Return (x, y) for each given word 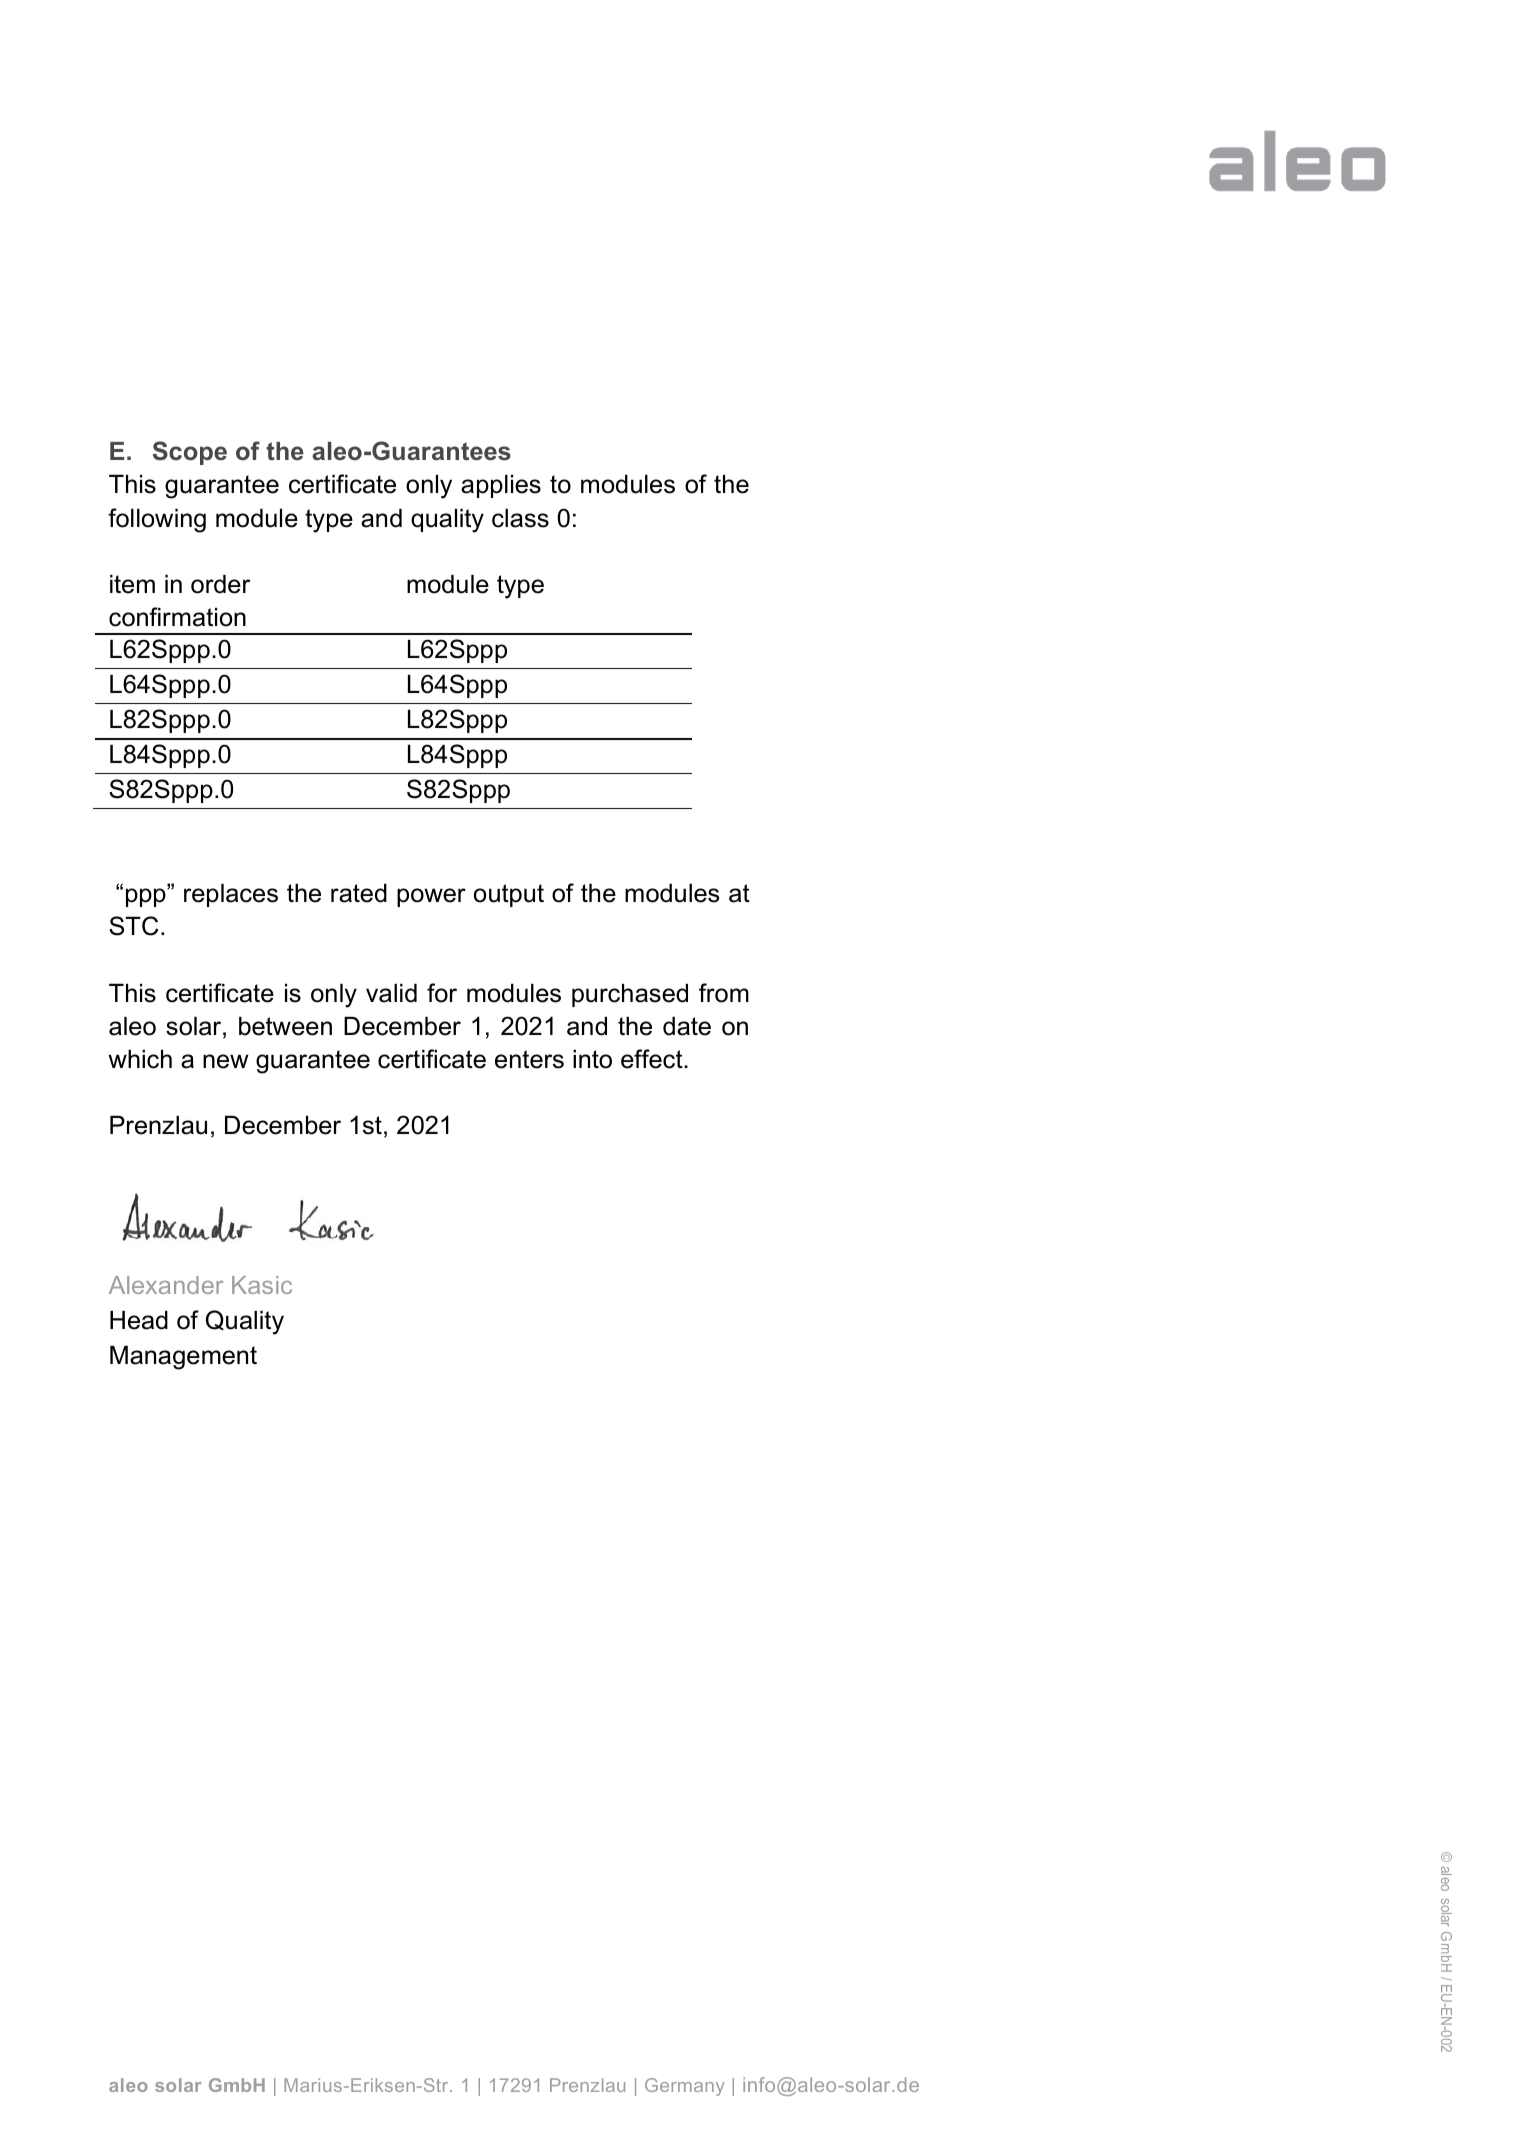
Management (183, 1358)
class (520, 518)
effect (653, 1059)
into (592, 1059)
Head (139, 1320)
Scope (190, 453)
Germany (685, 2087)
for (442, 993)
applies (501, 486)
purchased (630, 995)
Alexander (166, 1285)
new (225, 1061)
